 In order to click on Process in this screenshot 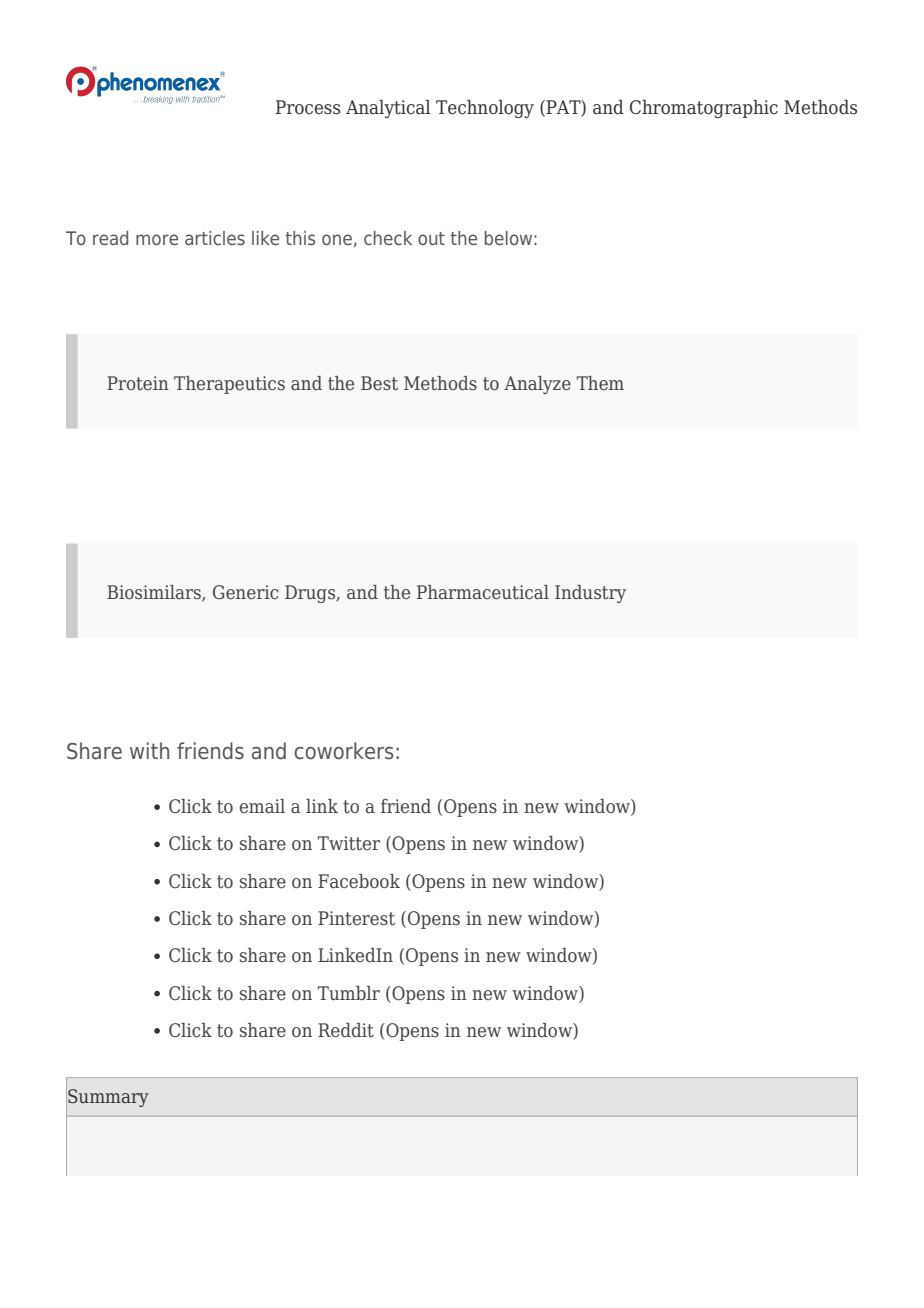, I will do `click(308, 107)`.
